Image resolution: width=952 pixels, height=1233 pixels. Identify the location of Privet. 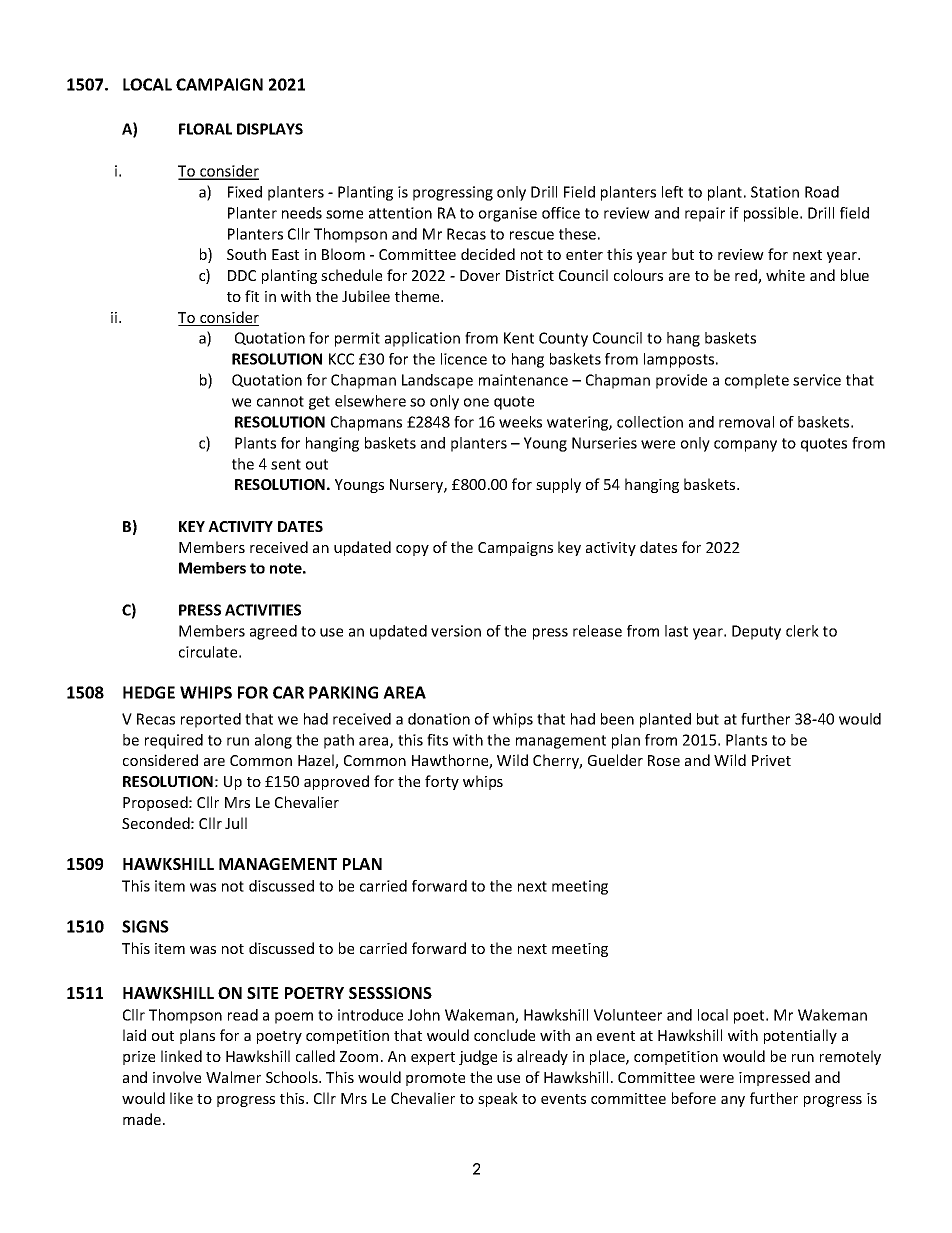
(771, 760).
